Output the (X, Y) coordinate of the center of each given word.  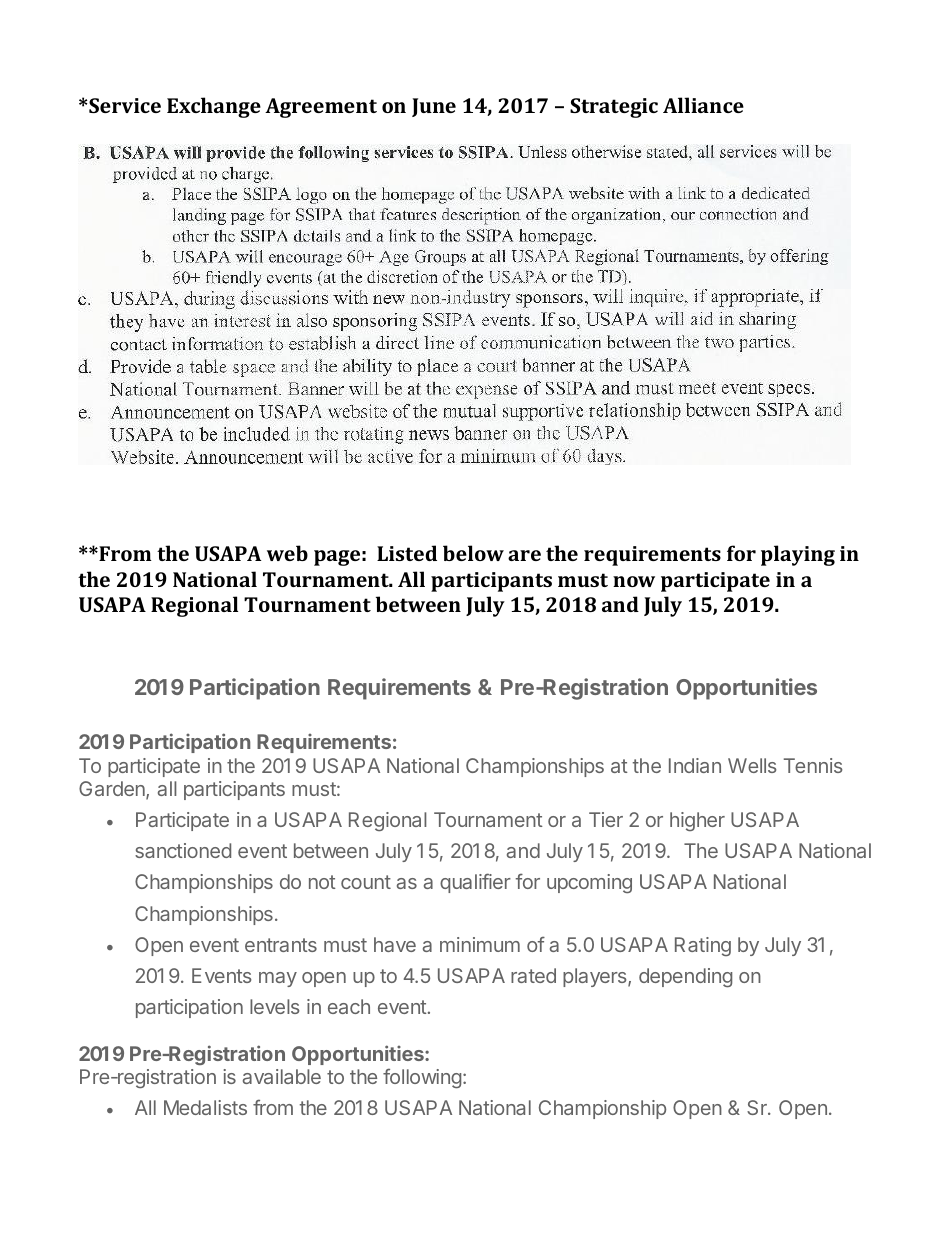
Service (125, 105)
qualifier (475, 883)
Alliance (703, 105)
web (287, 553)
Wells (752, 765)
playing (798, 555)
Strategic (614, 108)
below (473, 553)
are (524, 555)
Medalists (205, 1107)
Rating (703, 946)
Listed (407, 553)
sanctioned (183, 850)
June (434, 107)
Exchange (214, 107)
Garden (113, 790)
